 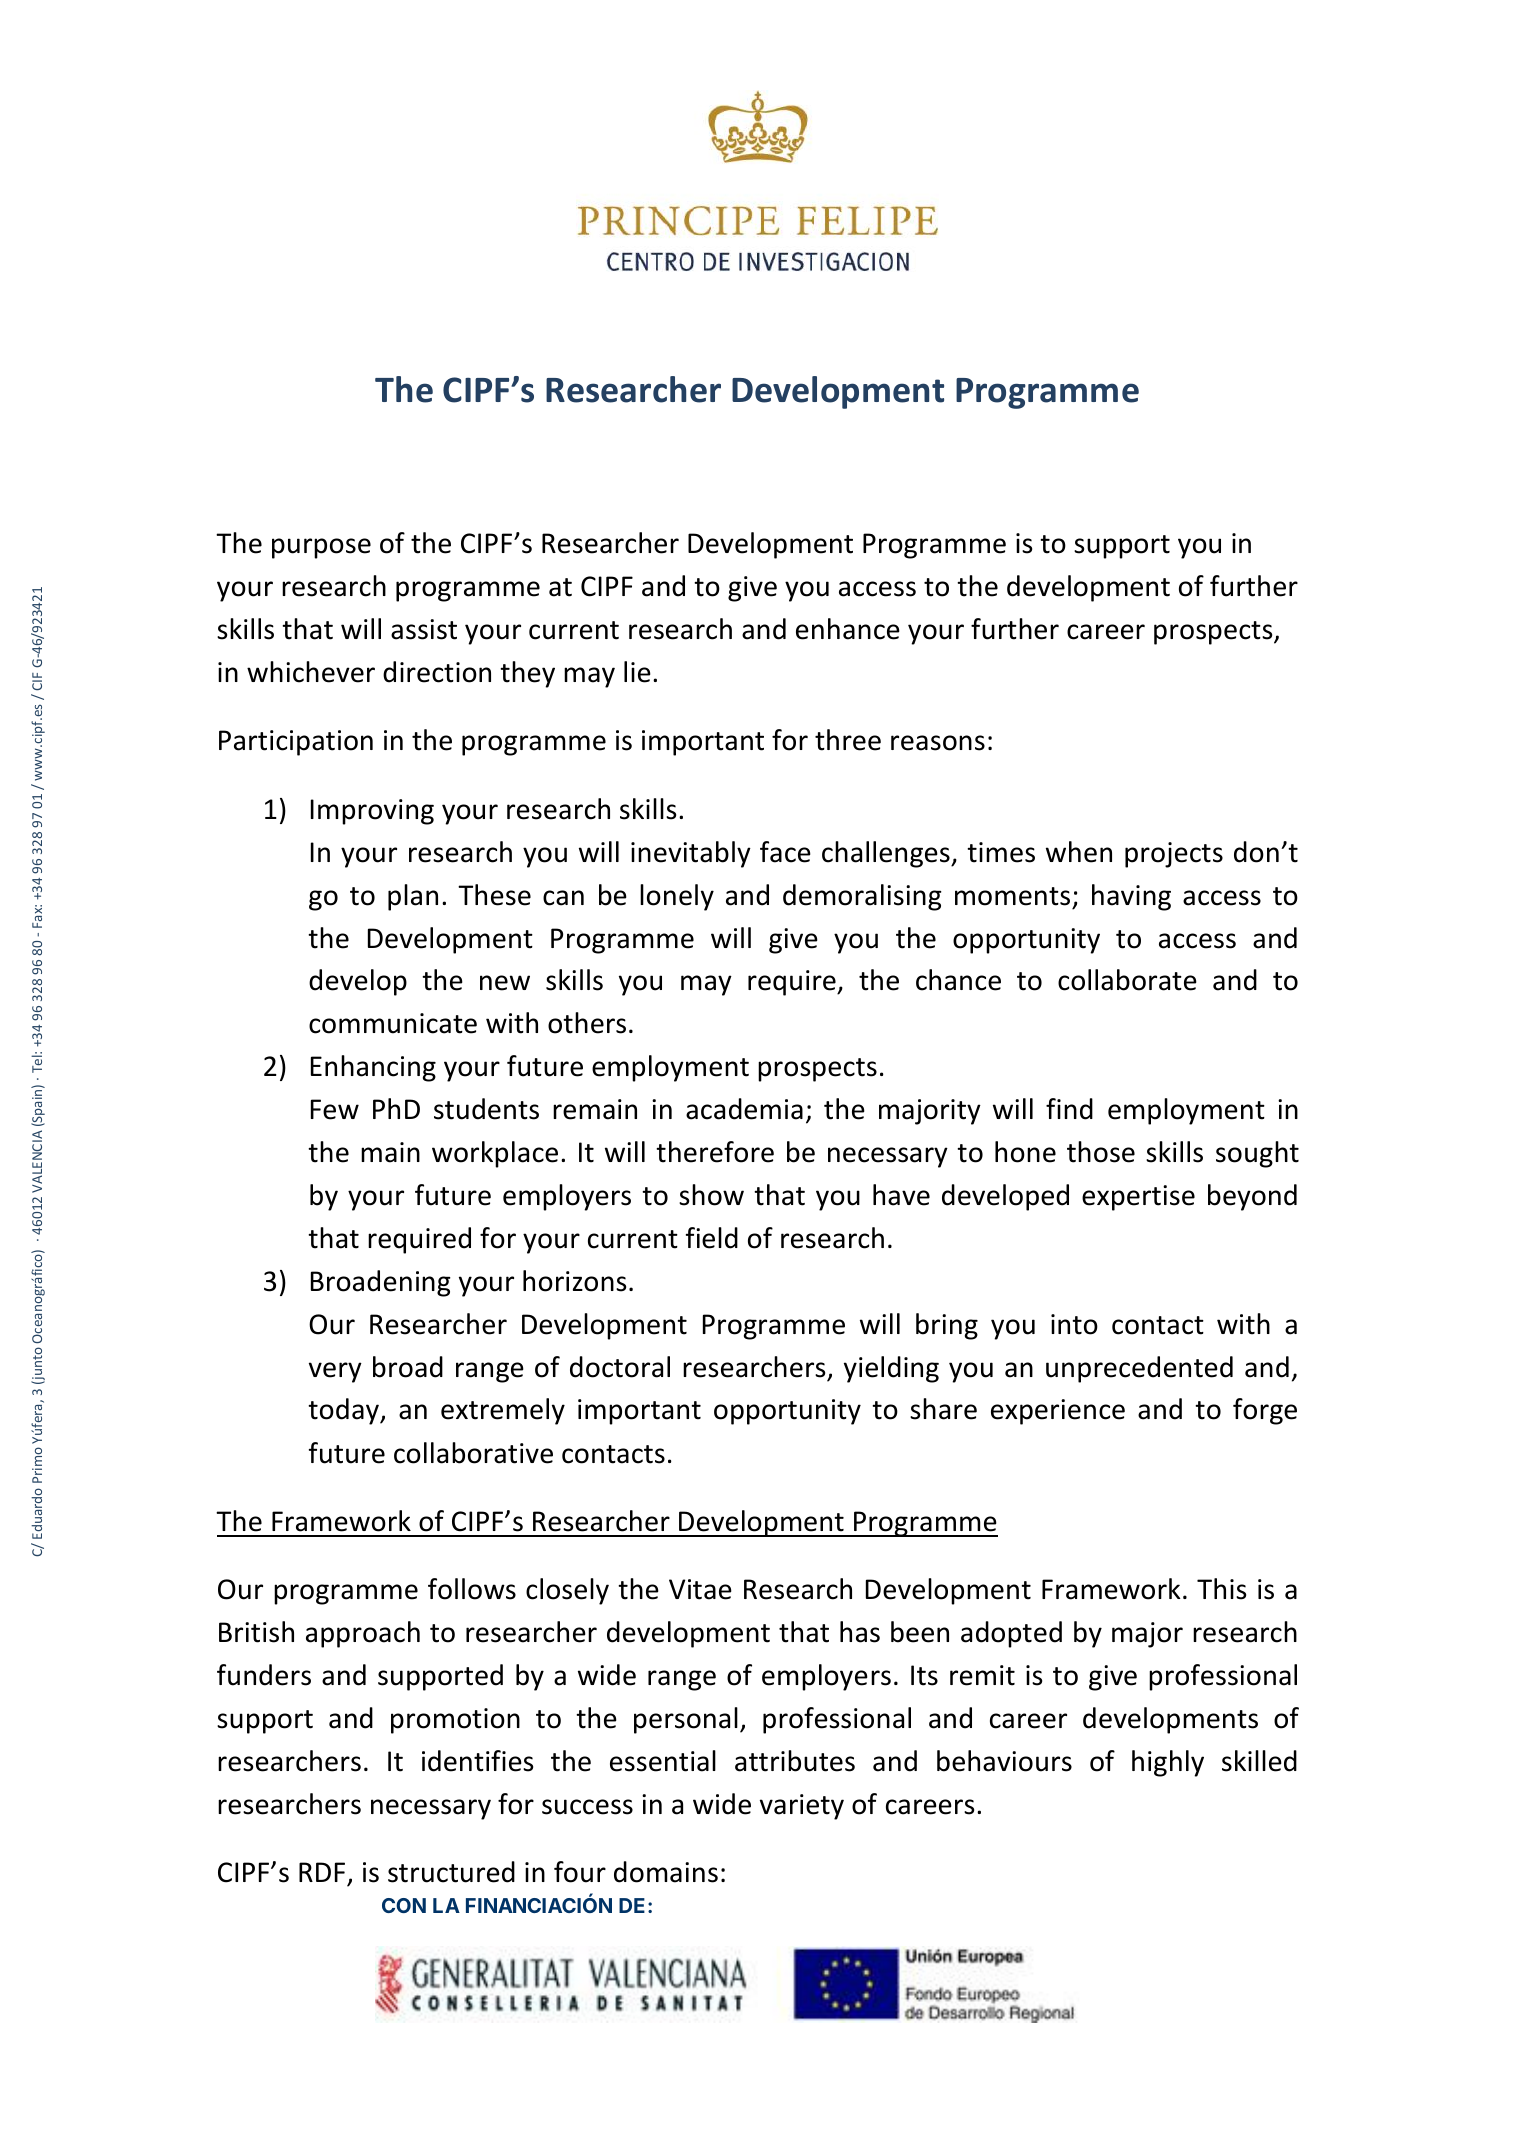 What do you see at coordinates (848, 629) in the document?
I see `enhance` at bounding box center [848, 629].
